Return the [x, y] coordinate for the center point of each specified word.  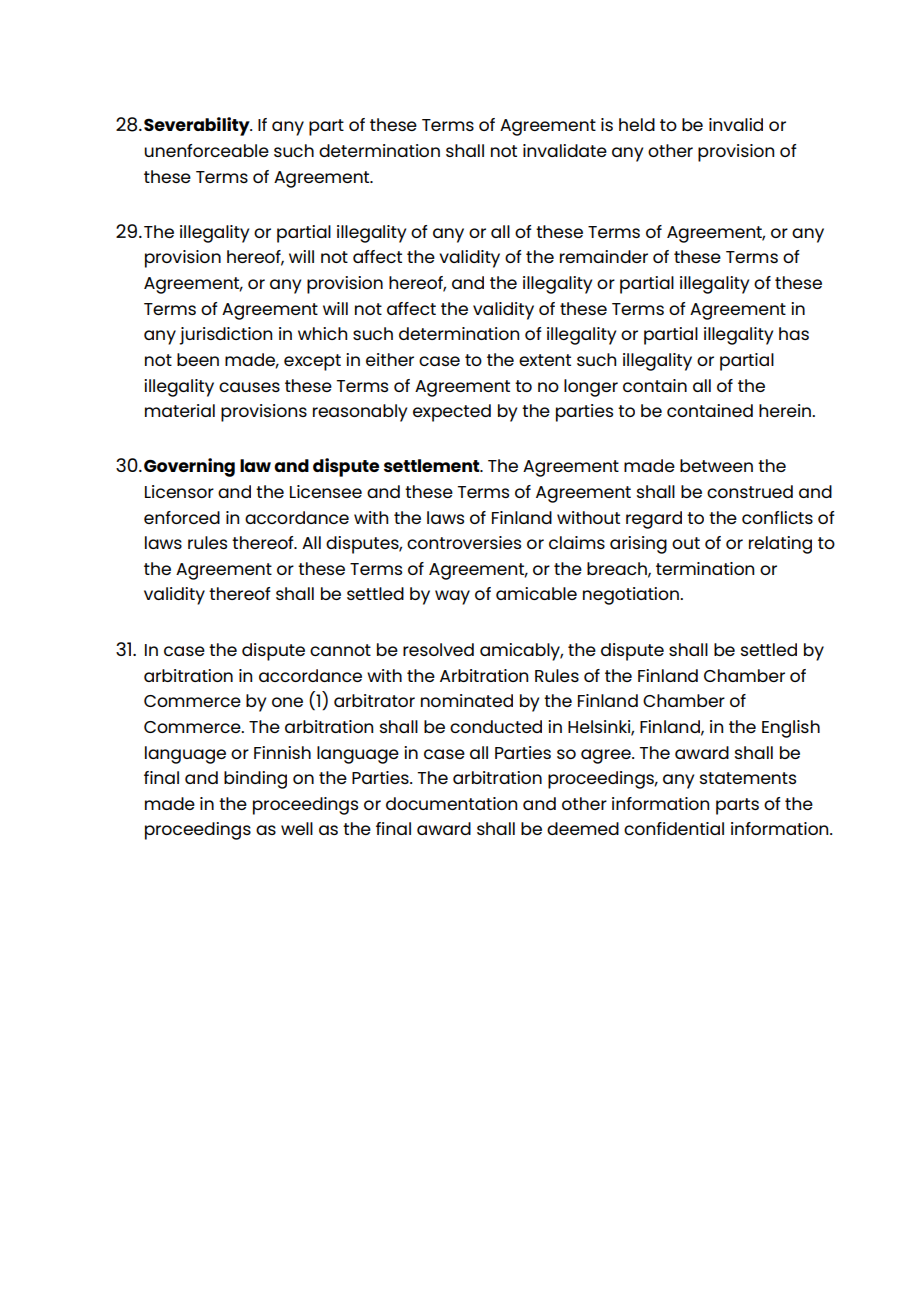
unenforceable [206, 150]
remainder [604, 256]
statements [748, 778]
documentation [451, 803]
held [637, 124]
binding [255, 780]
